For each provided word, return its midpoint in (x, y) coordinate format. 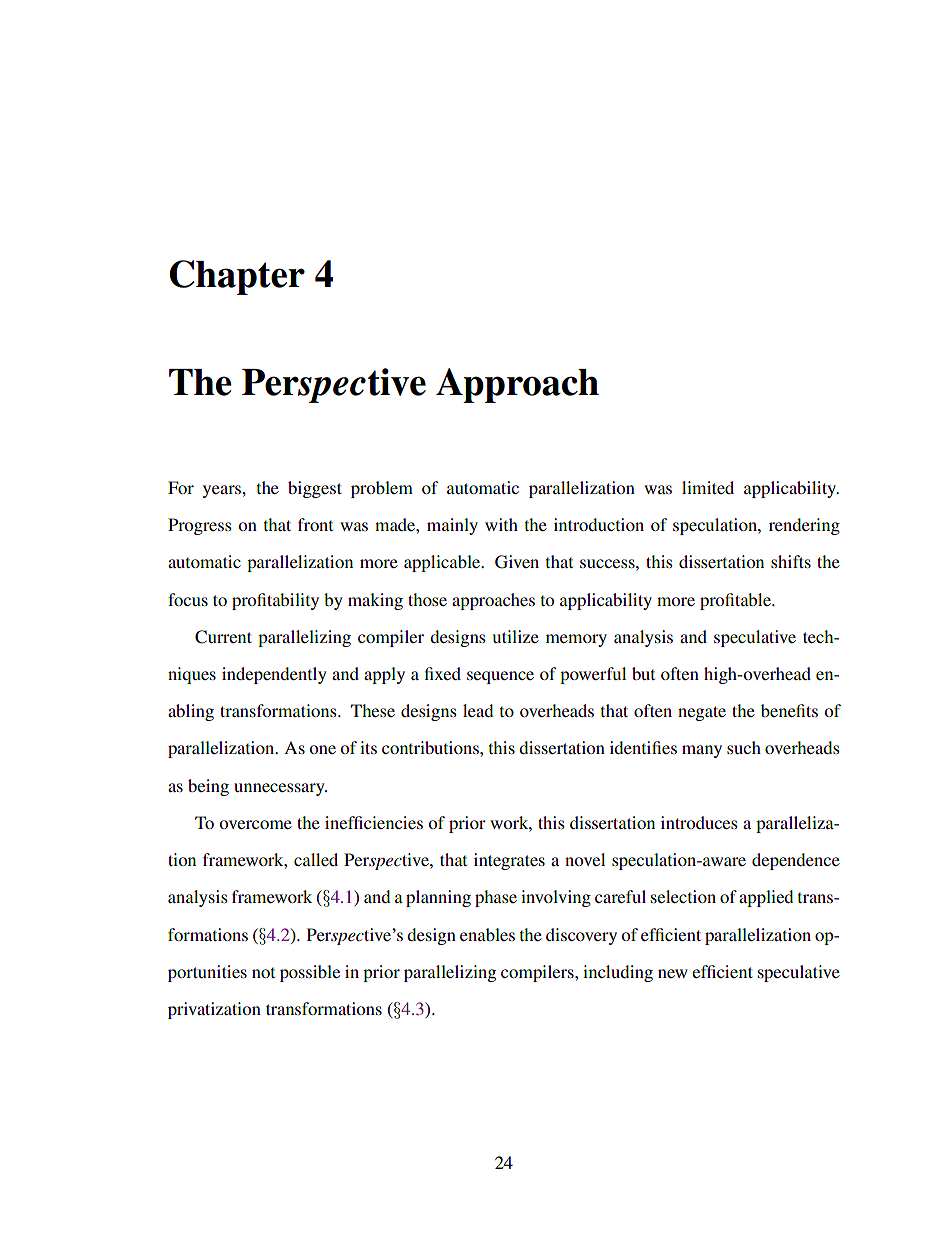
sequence (500, 677)
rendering (804, 526)
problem (382, 489)
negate (702, 713)
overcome (255, 824)
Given (517, 562)
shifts (791, 561)
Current (223, 637)
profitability (275, 601)
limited (708, 487)
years (223, 491)
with (501, 524)
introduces (699, 822)
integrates (509, 861)
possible (310, 973)
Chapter (237, 277)
